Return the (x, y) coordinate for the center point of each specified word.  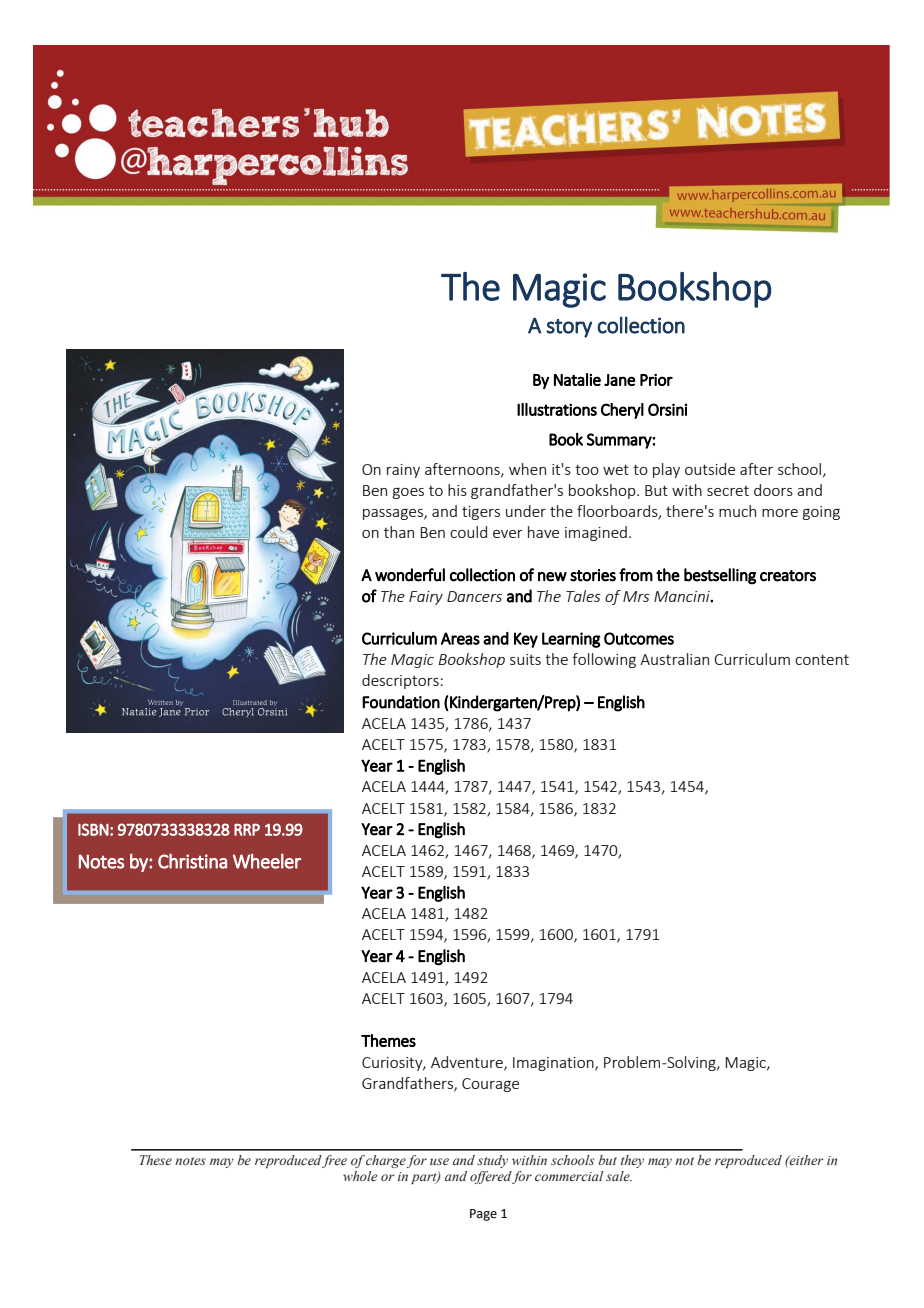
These (156, 1160)
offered (491, 1177)
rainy (403, 471)
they (632, 1161)
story (569, 328)
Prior (656, 380)
